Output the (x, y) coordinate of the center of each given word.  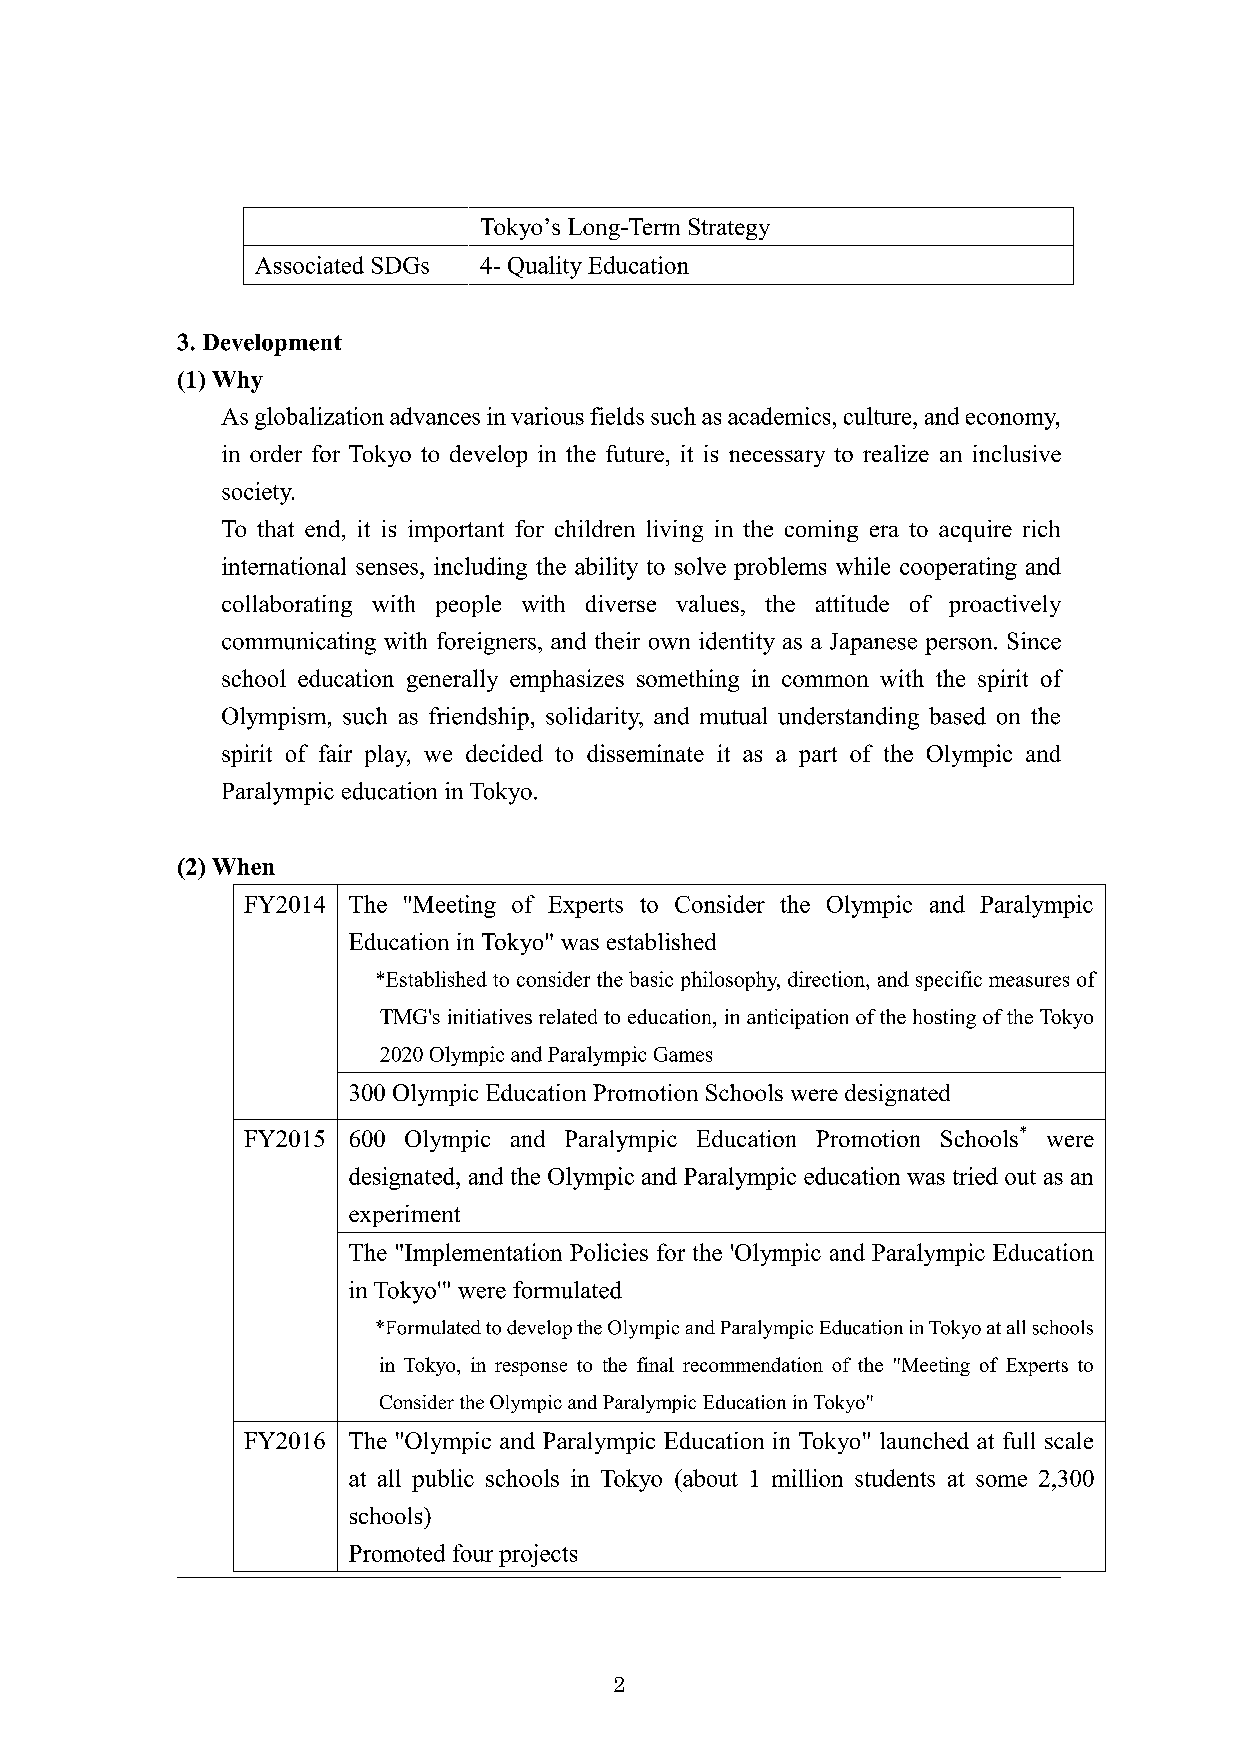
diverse (621, 603)
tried (975, 1176)
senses (388, 569)
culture (879, 416)
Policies (609, 1252)
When (243, 866)
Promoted (397, 1553)
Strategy (729, 229)
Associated (309, 265)
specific (949, 981)
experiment (404, 1216)
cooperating (958, 568)
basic (651, 979)
